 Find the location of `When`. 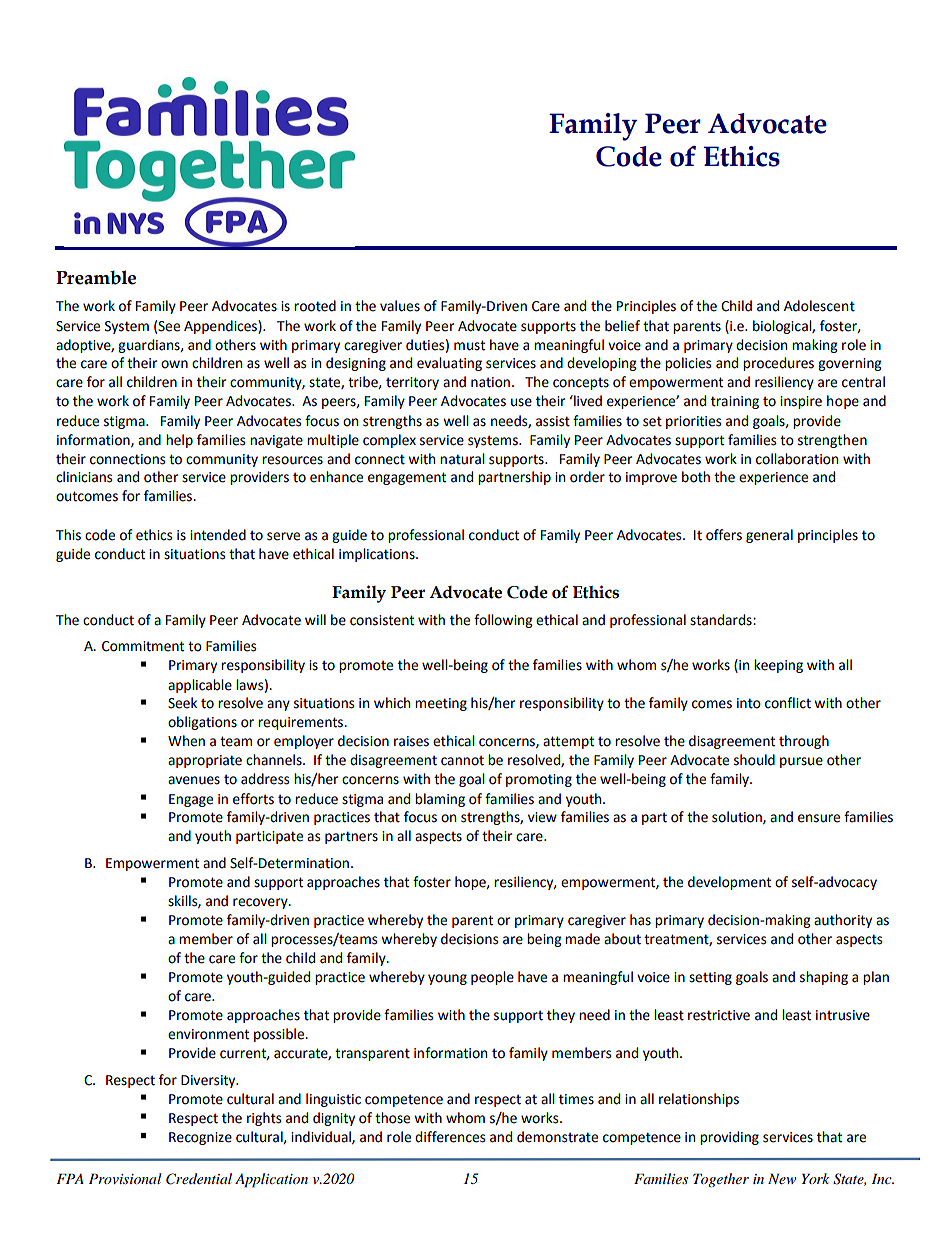

When is located at coordinates (186, 741).
